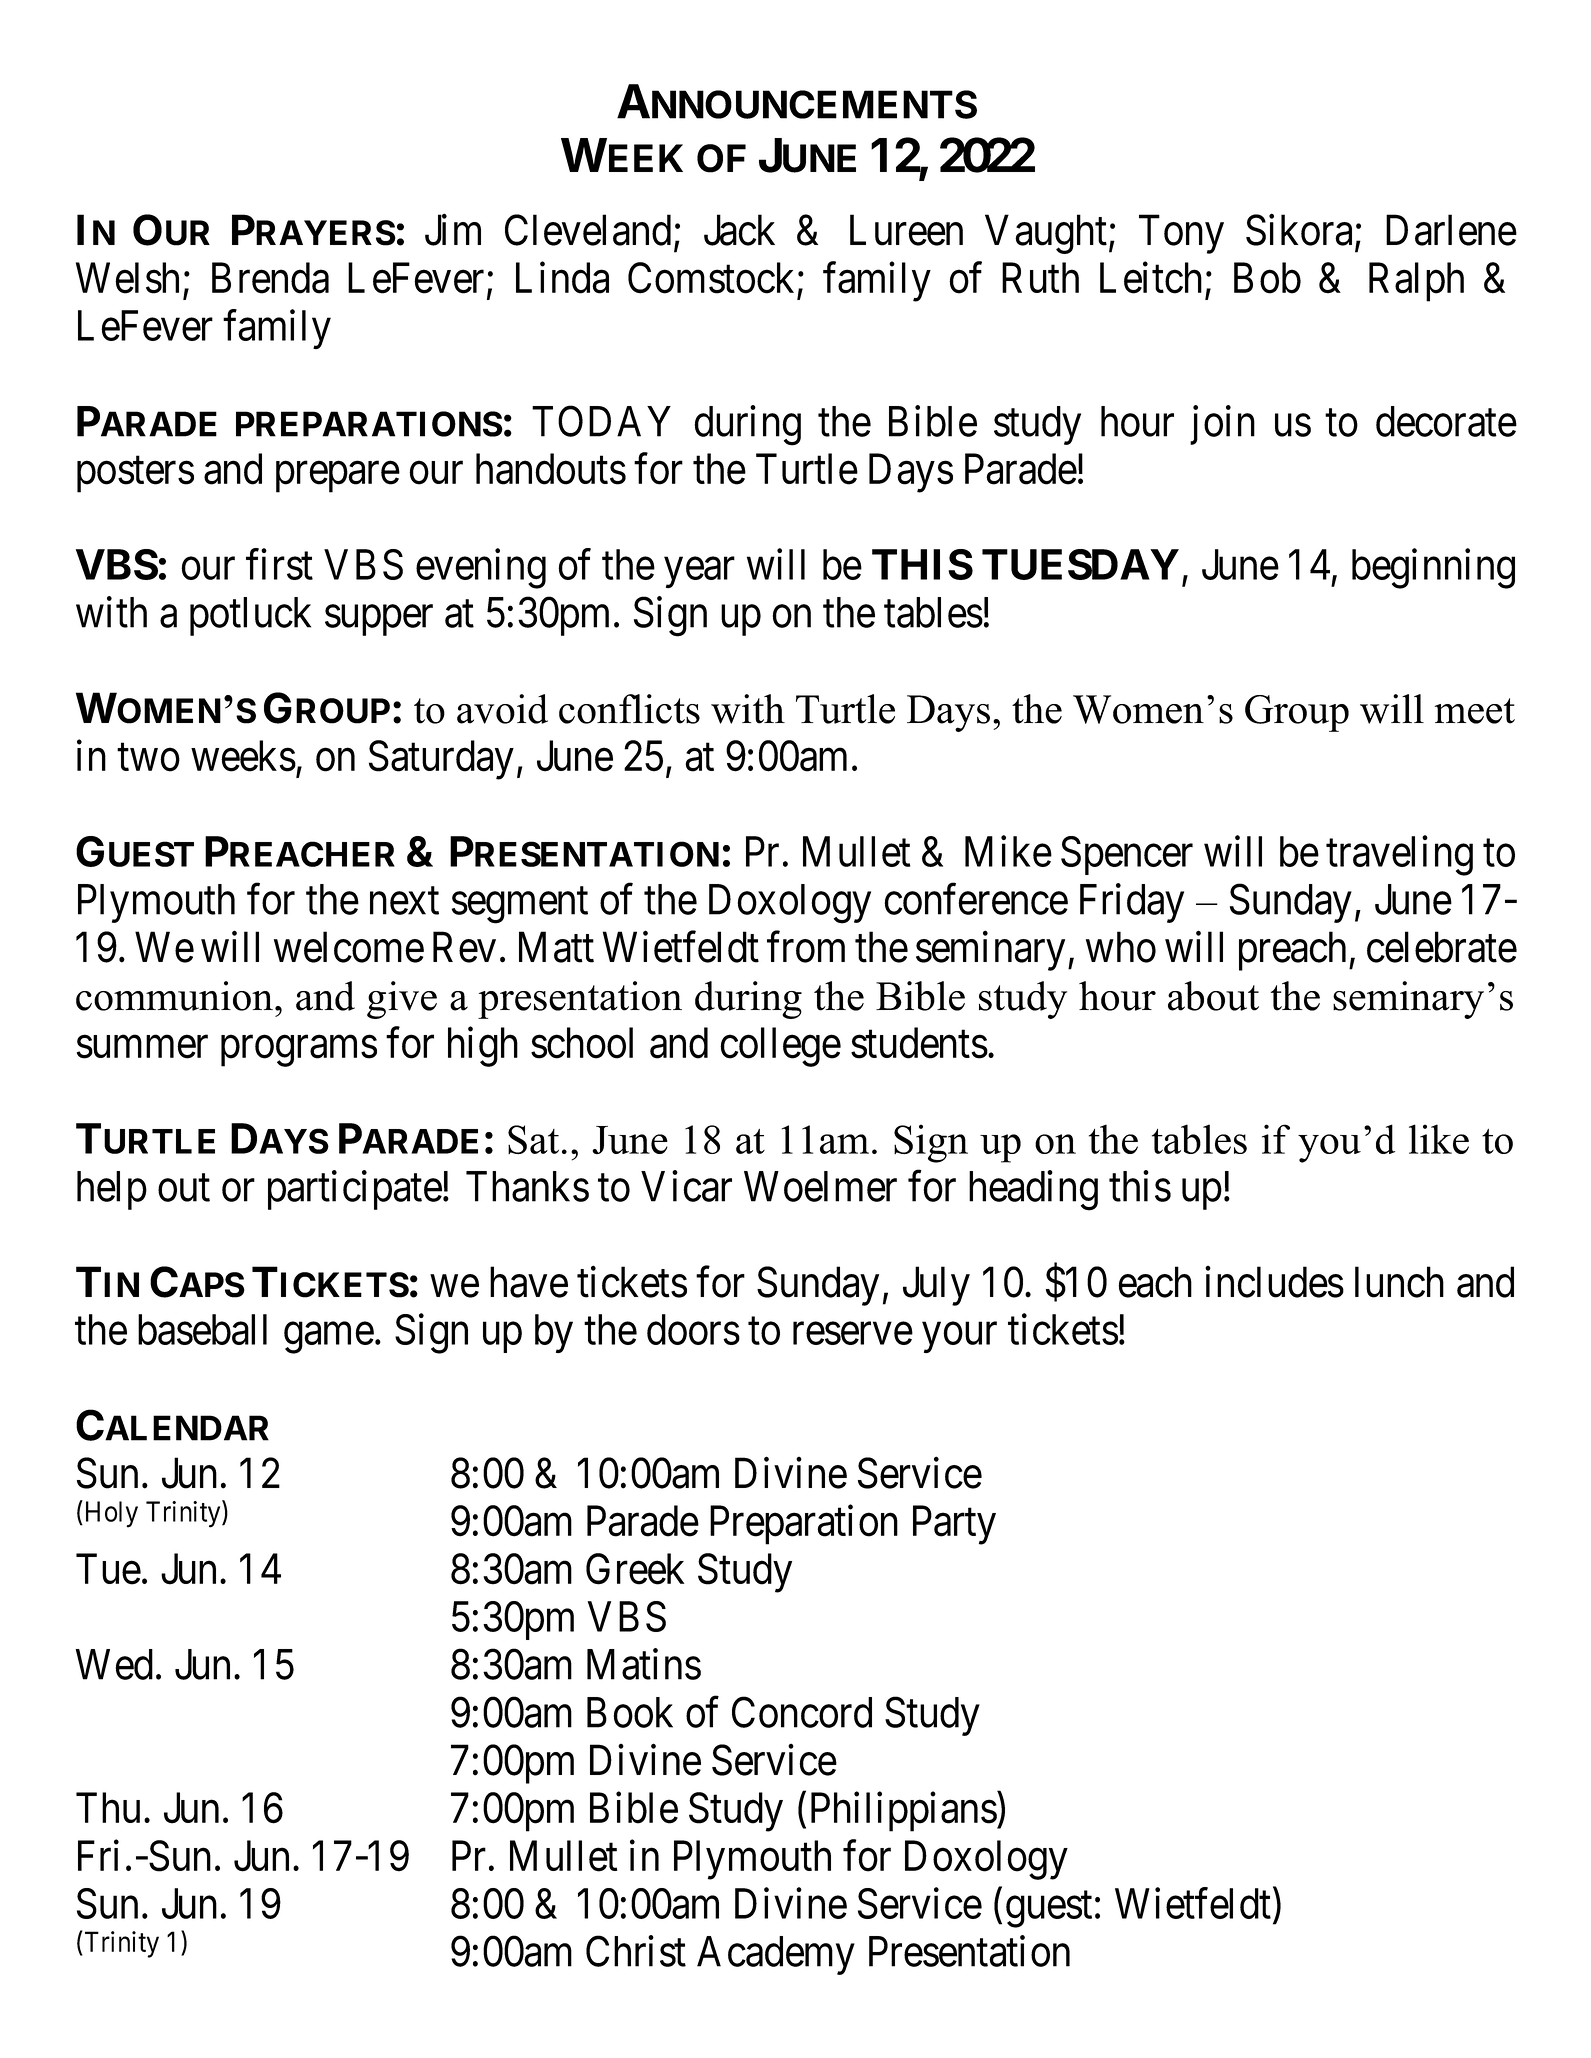 This screenshot has height=2058, width=1591. What do you see at coordinates (802, 1712) in the screenshot?
I see `Concord` at bounding box center [802, 1712].
